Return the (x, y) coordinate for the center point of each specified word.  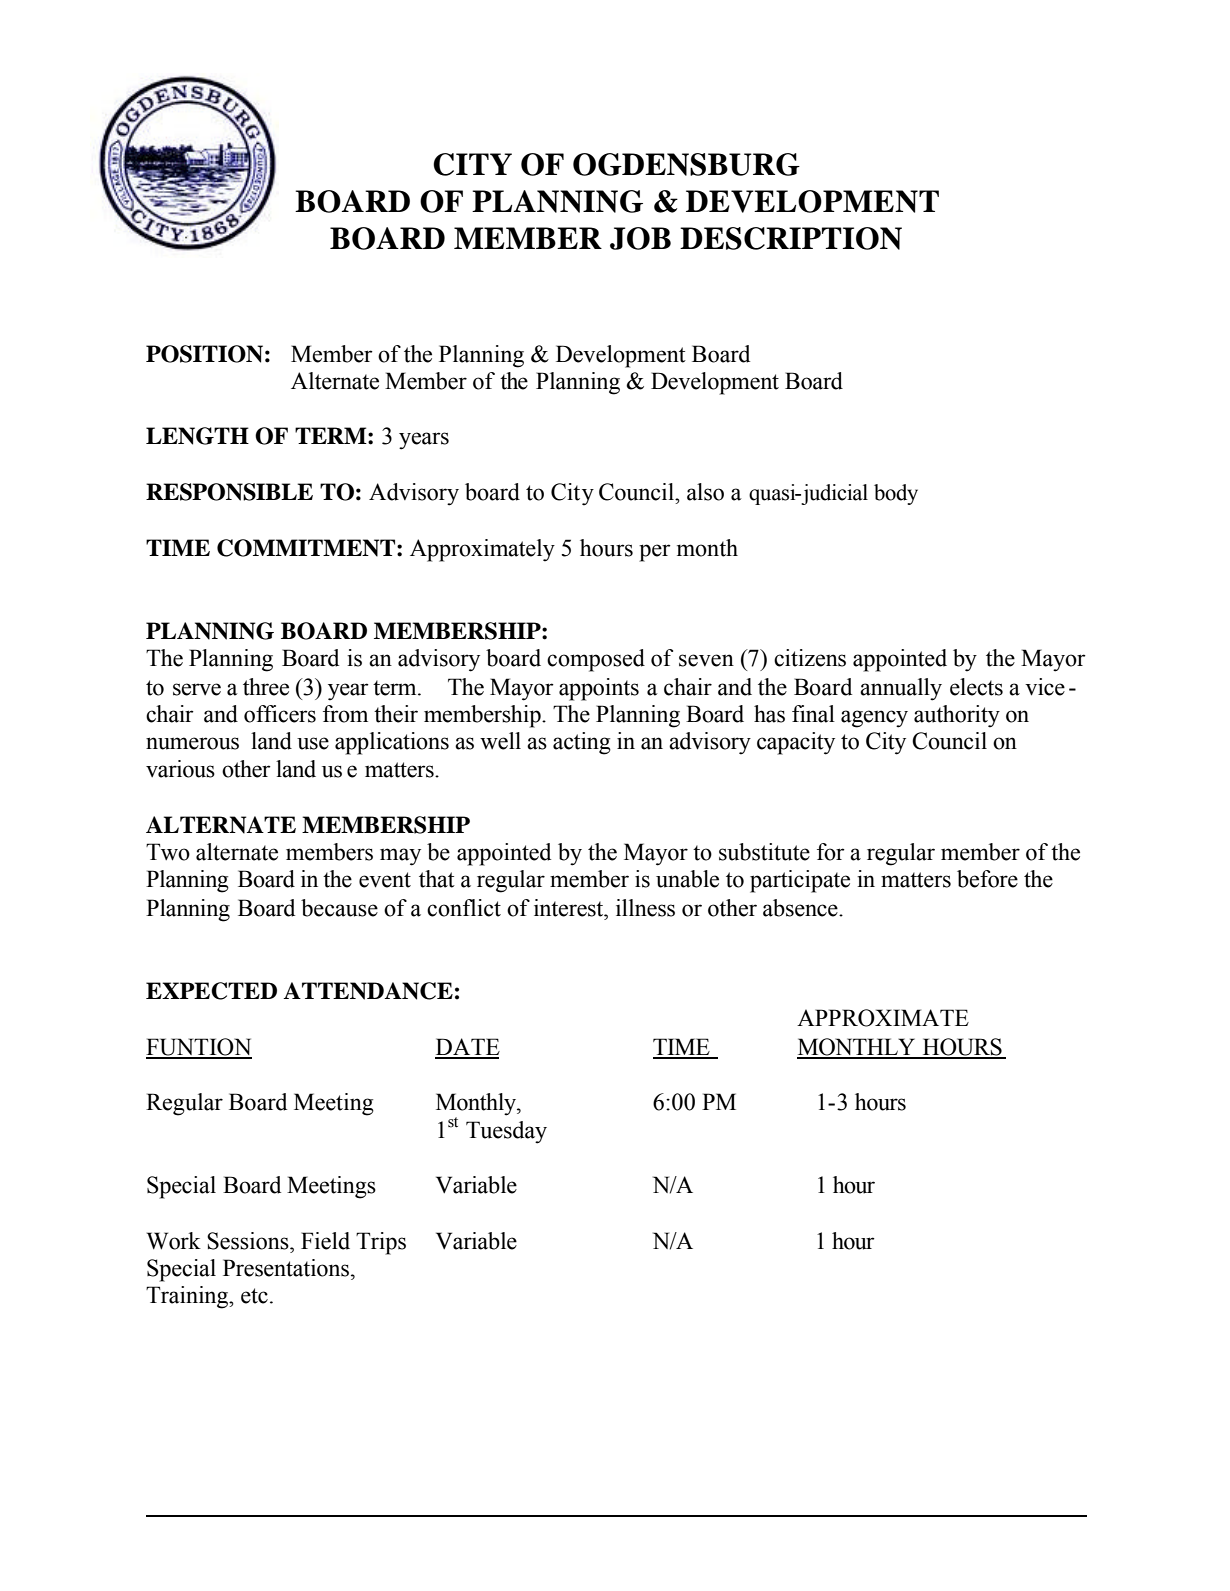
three (266, 687)
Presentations (287, 1268)
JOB (640, 238)
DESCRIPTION (791, 238)
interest (570, 908)
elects (976, 687)
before (987, 879)
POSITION (204, 354)
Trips (381, 1243)
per (655, 553)
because (339, 908)
